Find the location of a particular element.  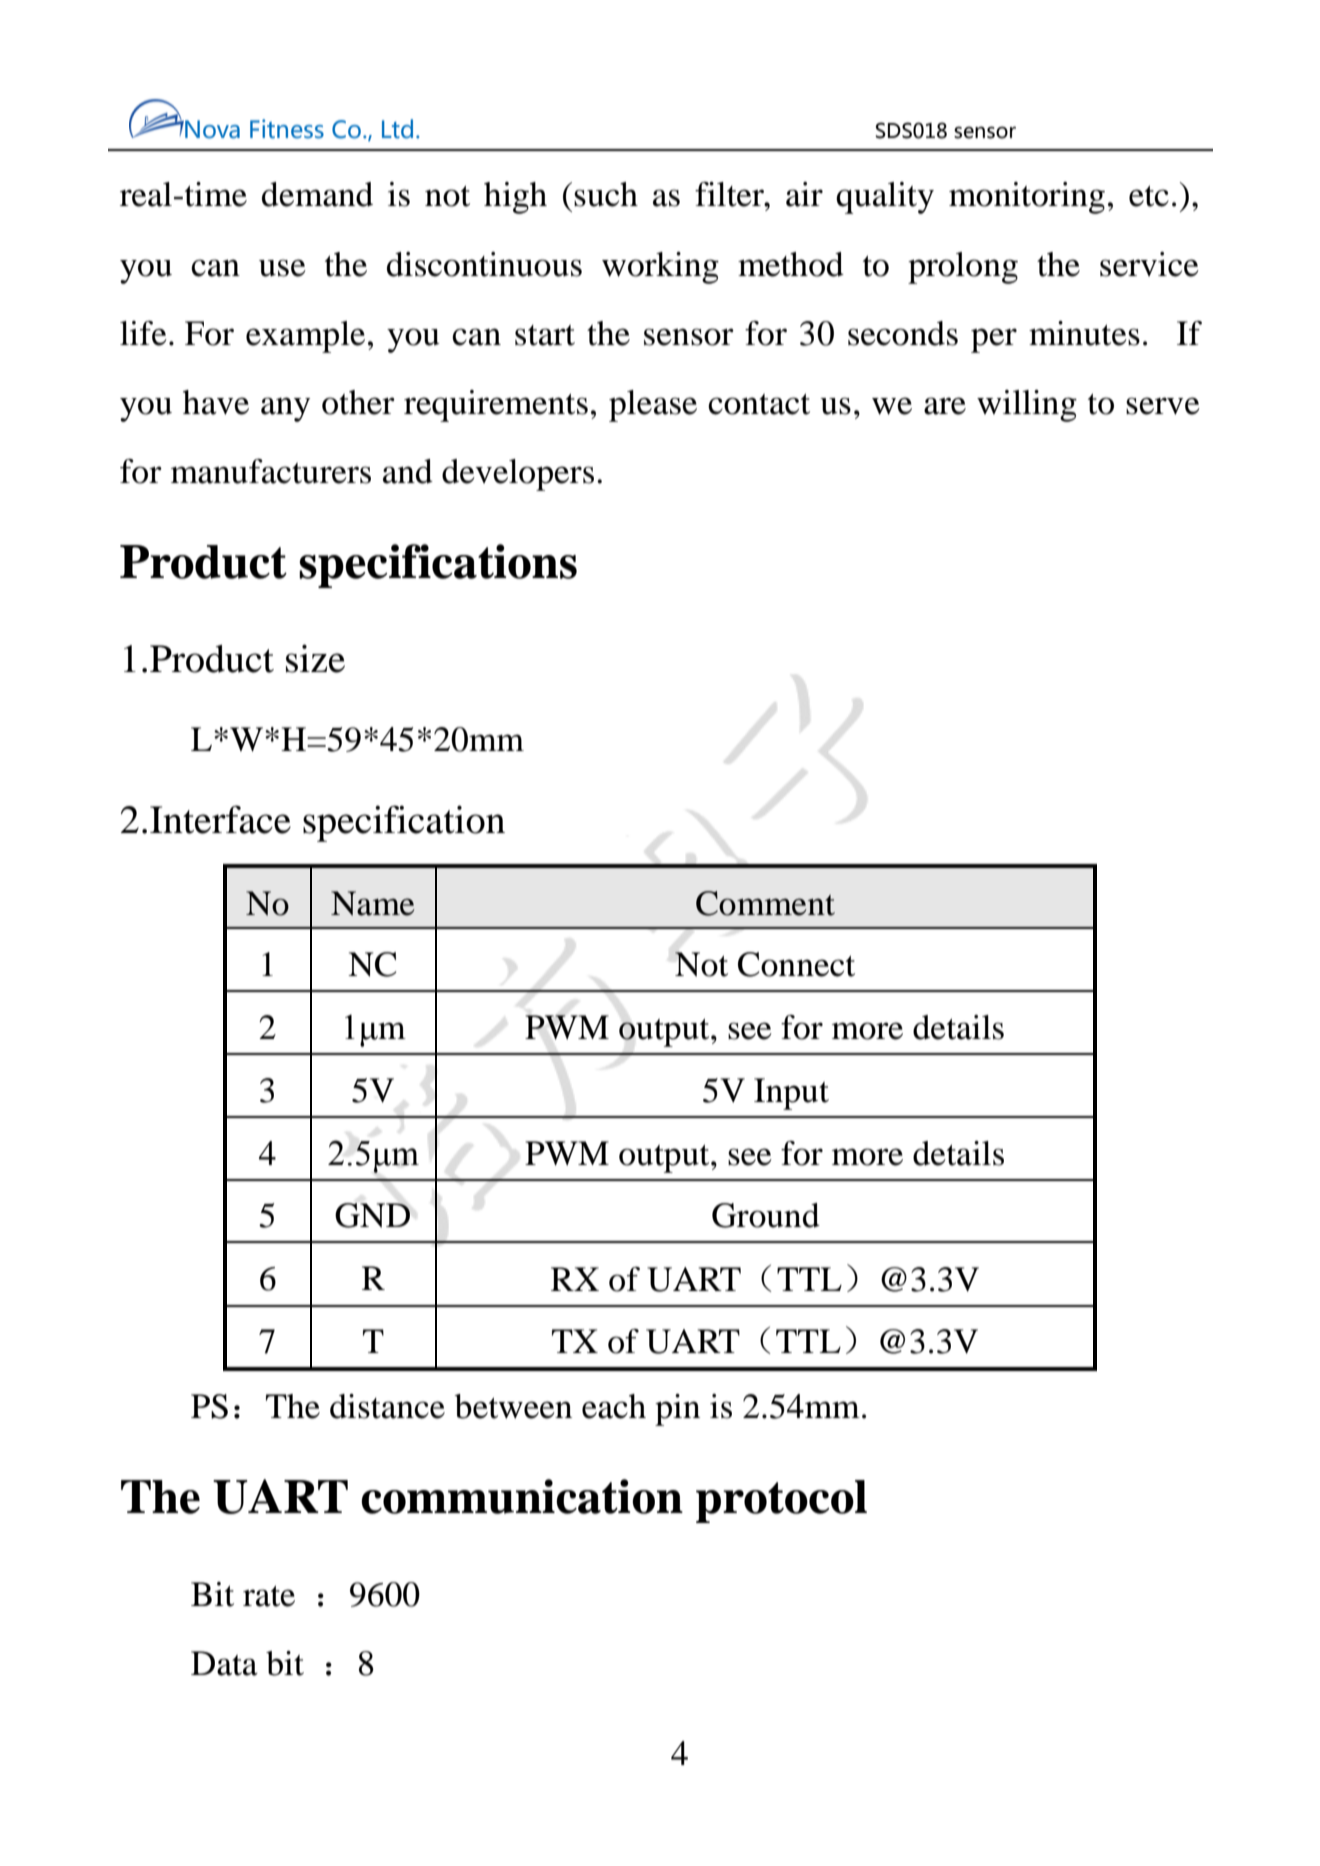

rate is located at coordinates (269, 1596).
